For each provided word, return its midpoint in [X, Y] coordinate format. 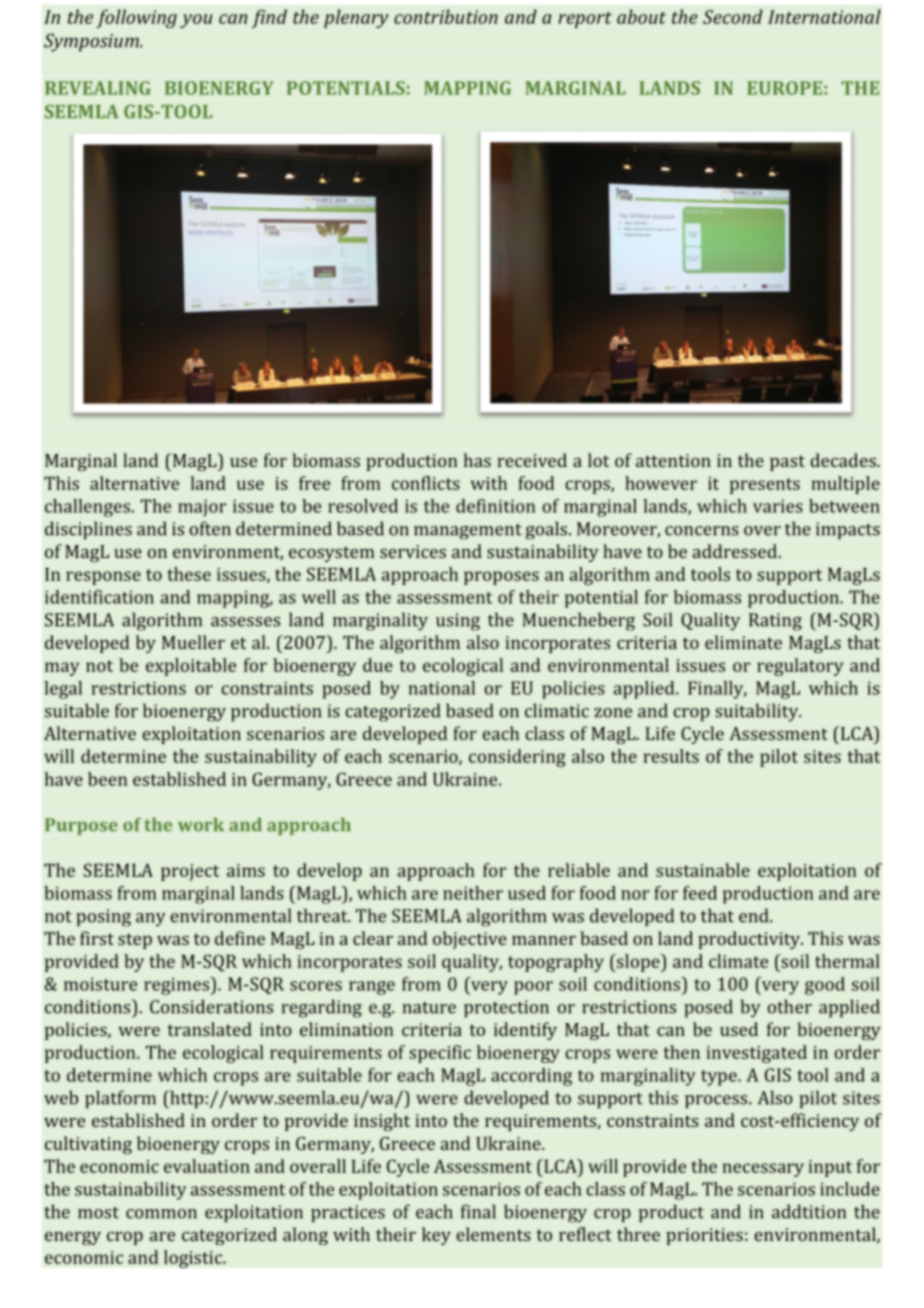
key [436, 1236]
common [161, 1214]
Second [733, 16]
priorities [704, 1236]
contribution [446, 16]
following [136, 18]
